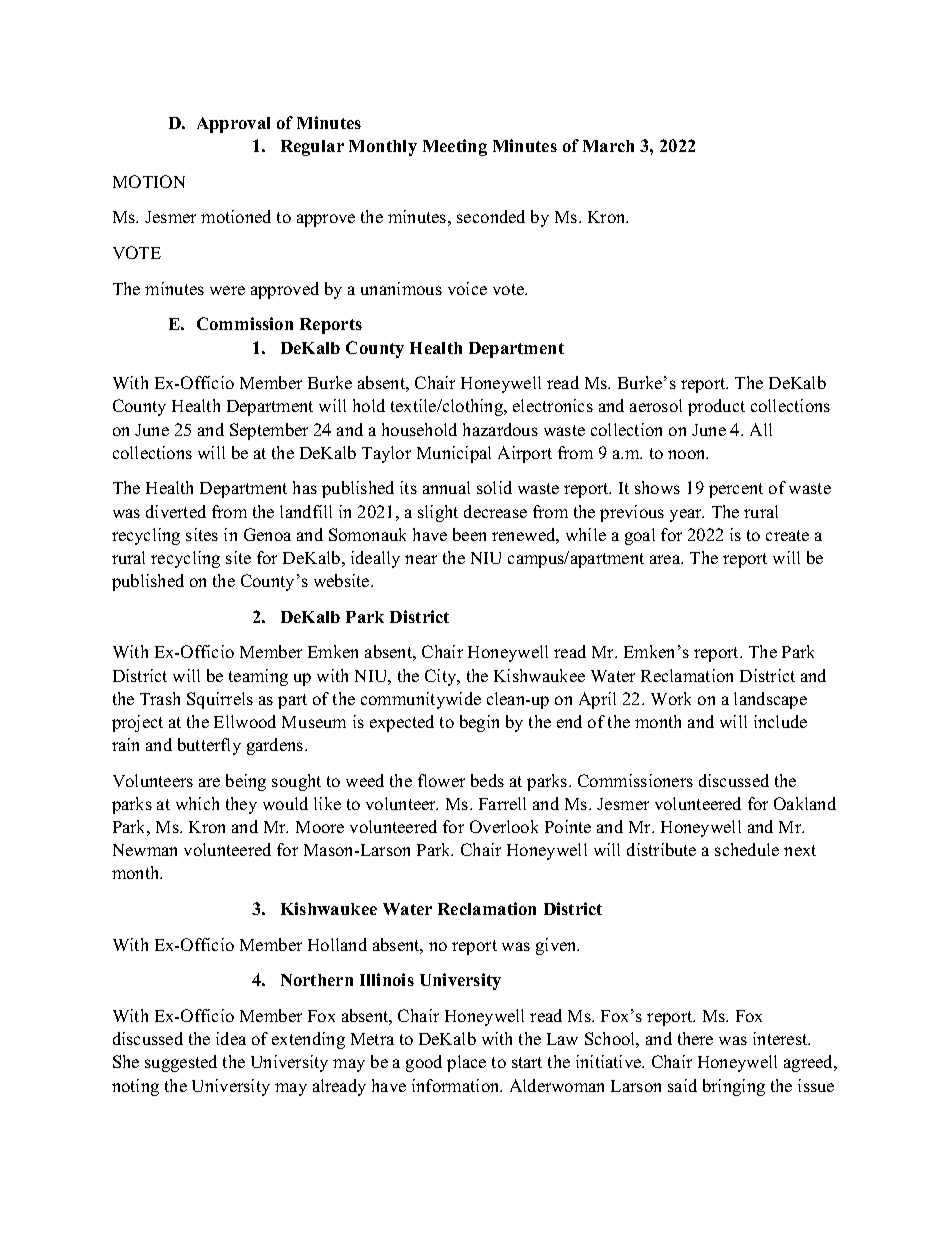 This screenshot has height=1233, width=952. Describe the element at coordinates (716, 407) in the screenshot. I see `product` at that location.
